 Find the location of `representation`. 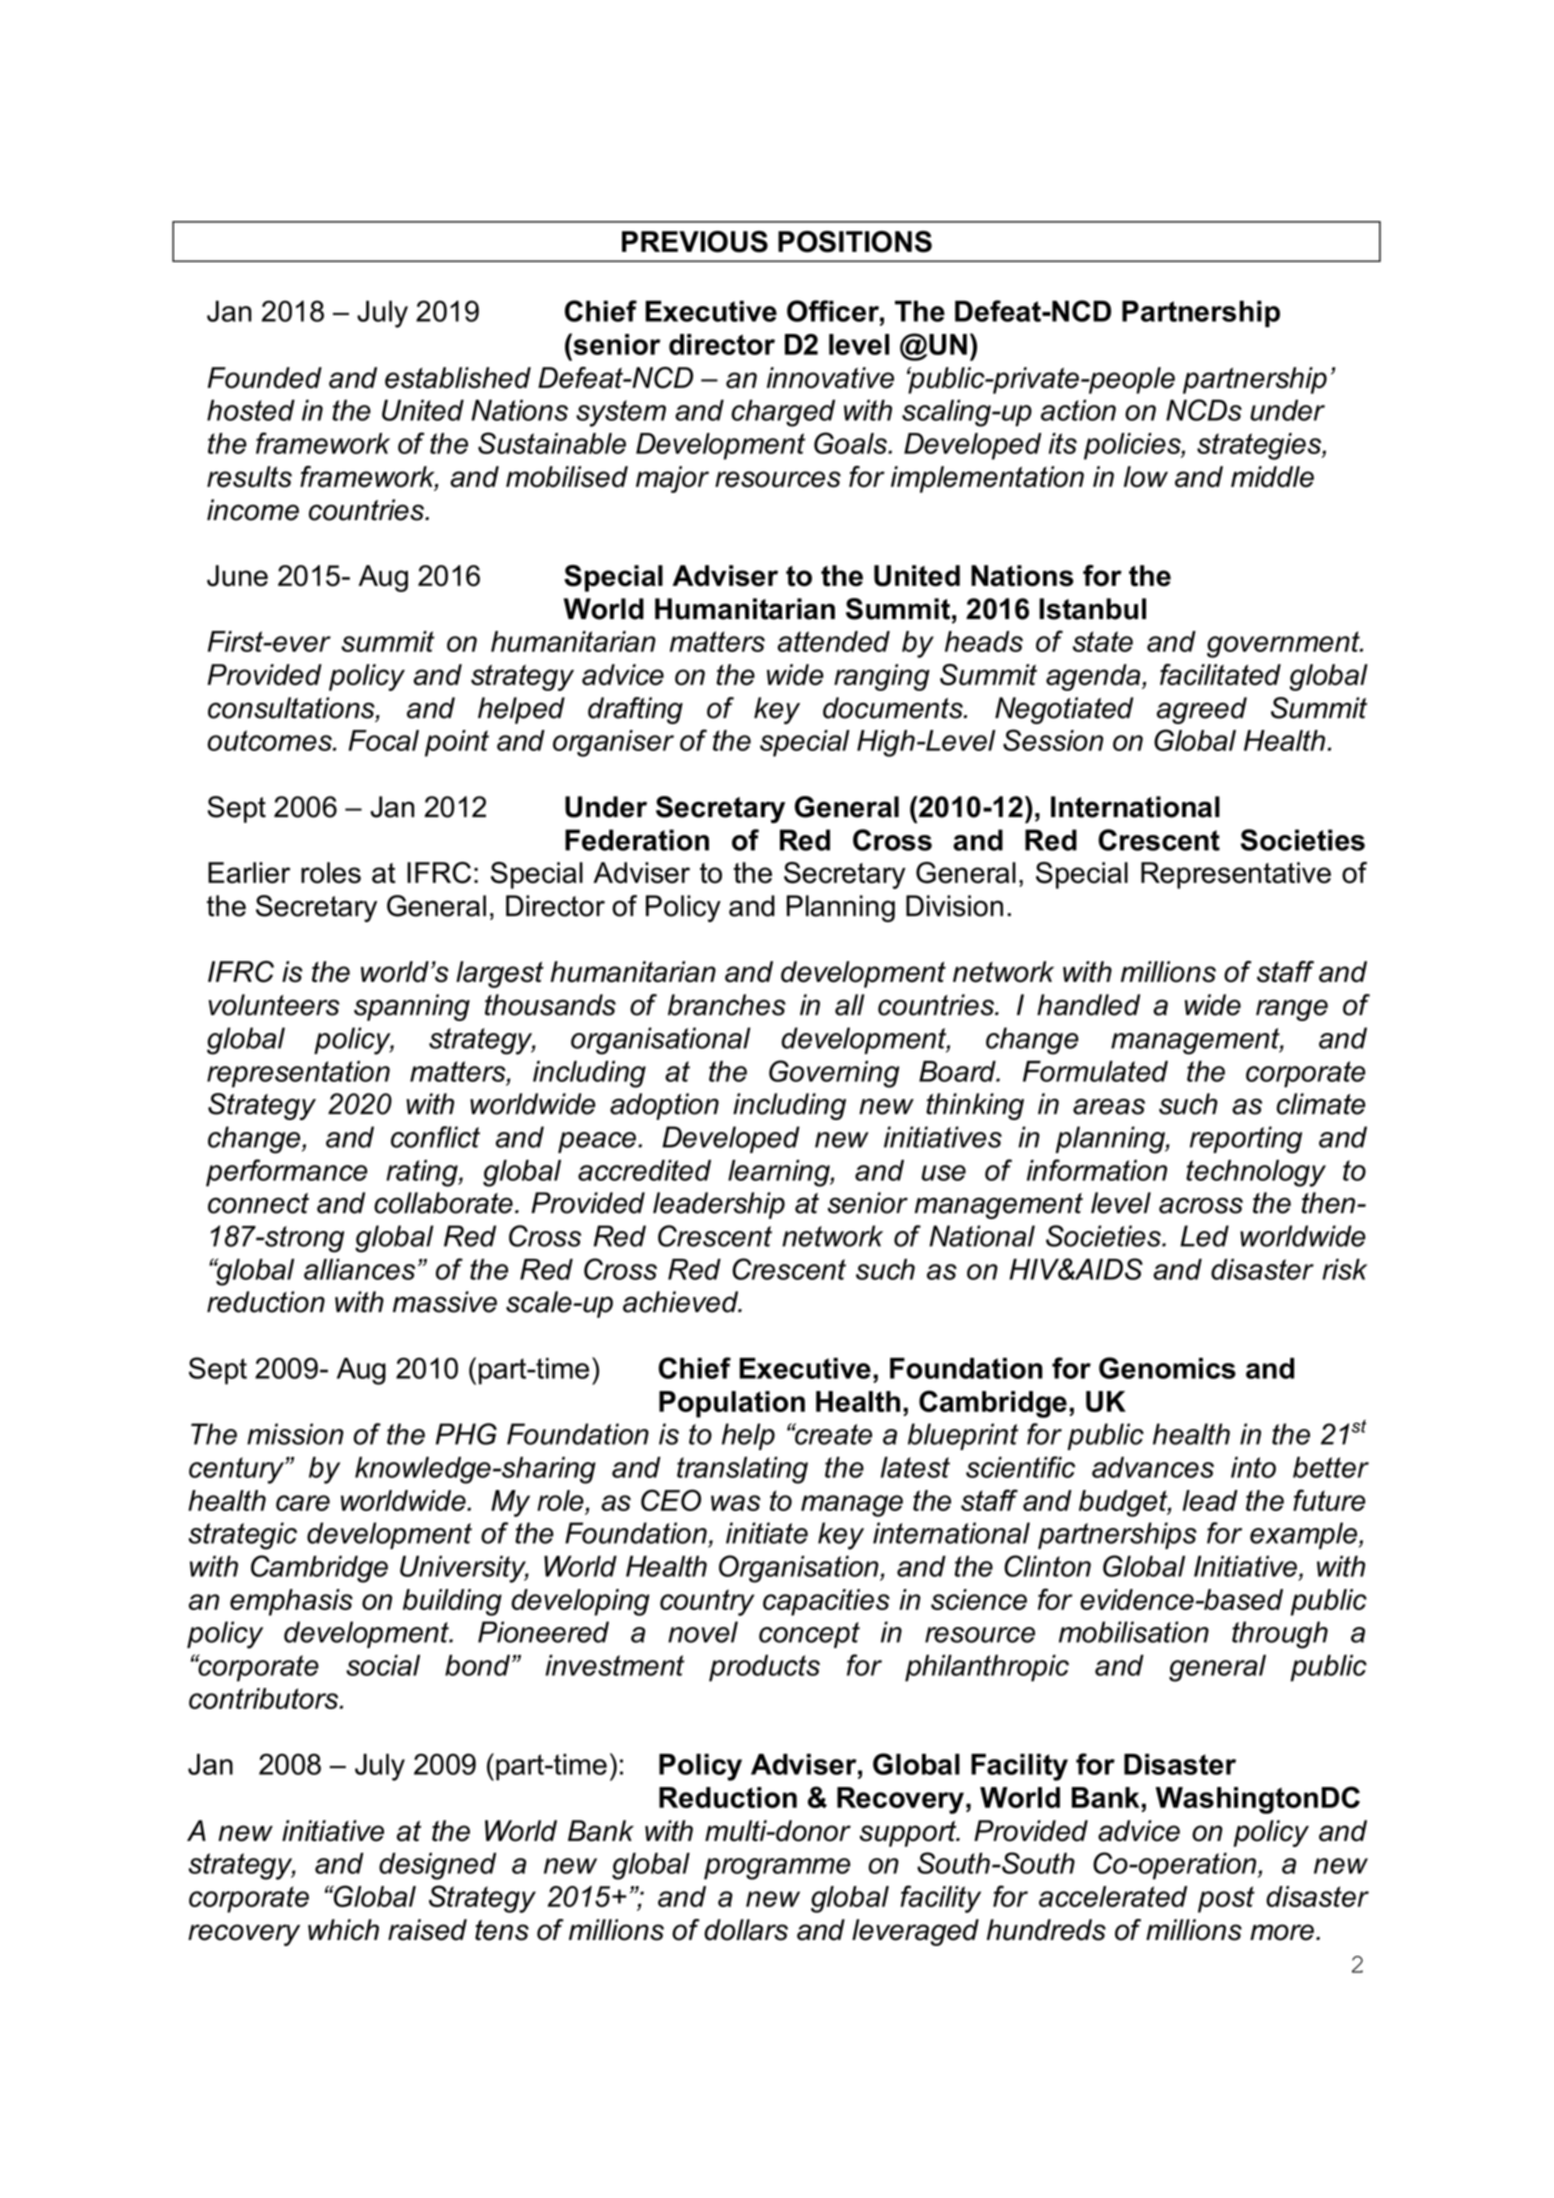

representation is located at coordinates (298, 1074).
